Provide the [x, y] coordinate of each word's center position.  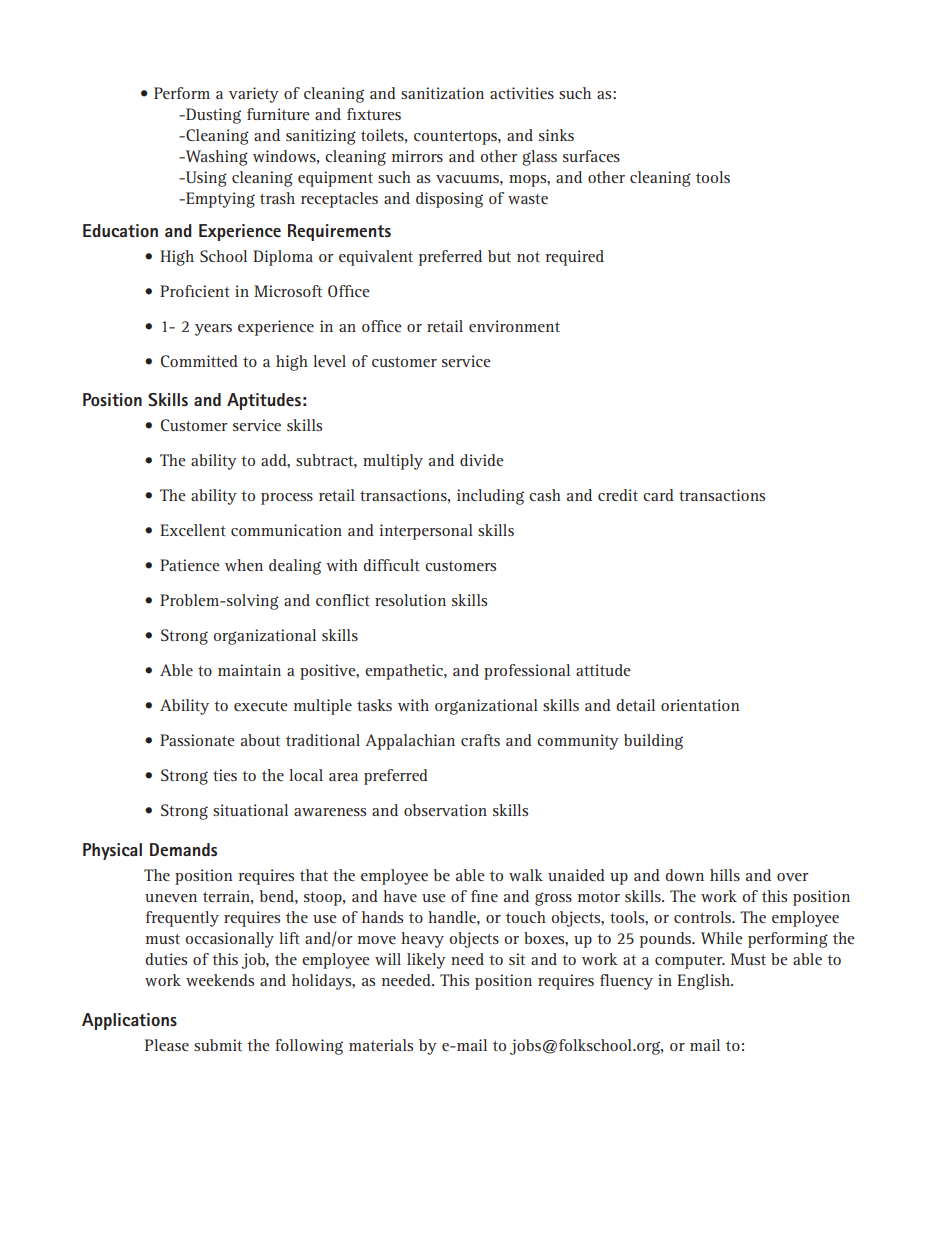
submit [218, 1045]
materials [381, 1045]
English [705, 982]
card [658, 495]
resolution [410, 600]
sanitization [442, 93]
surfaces [591, 156]
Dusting [212, 116]
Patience [190, 565]
